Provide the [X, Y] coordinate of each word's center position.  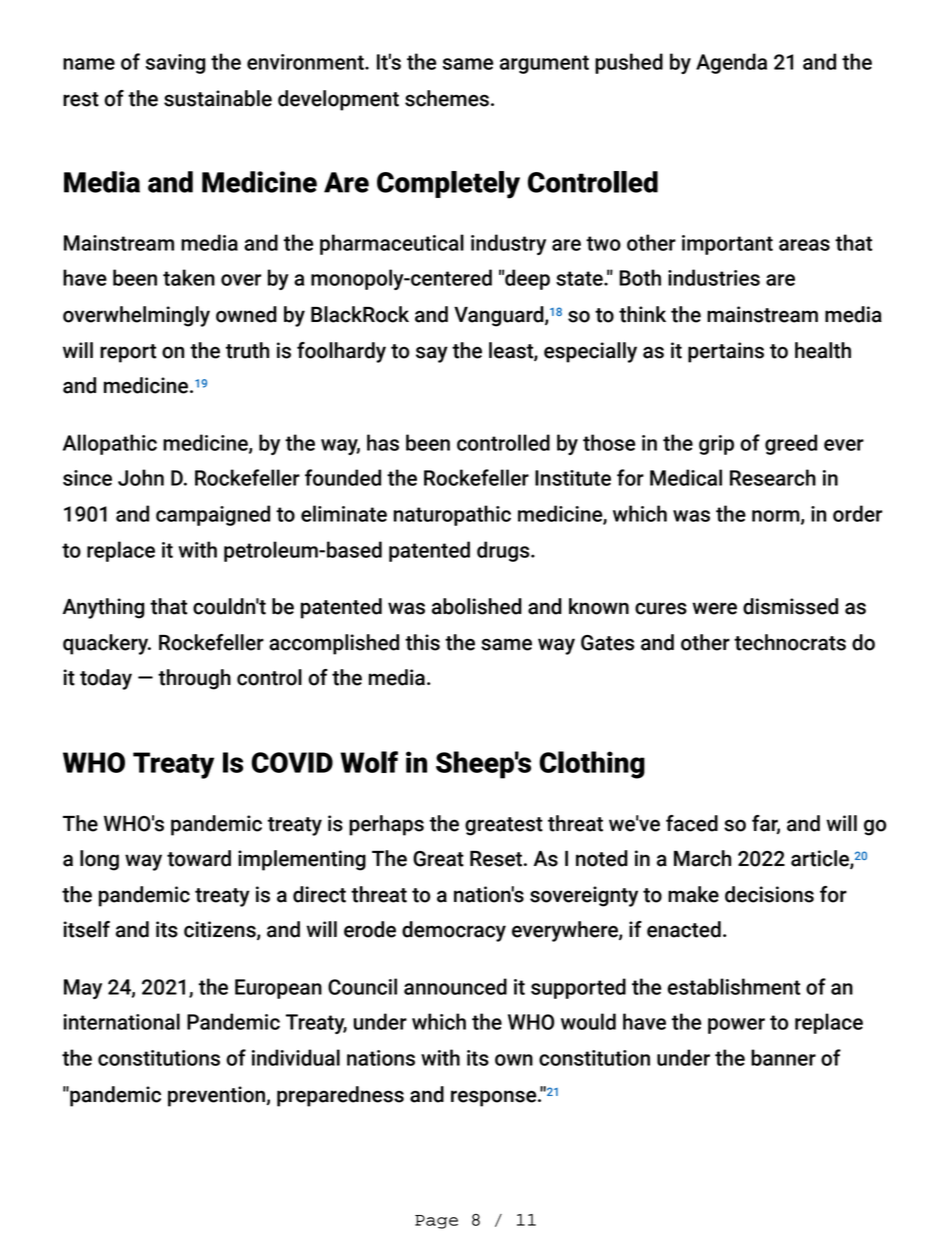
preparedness [340, 1096]
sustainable [218, 98]
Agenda [731, 63]
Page [436, 1222]
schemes [447, 98]
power [736, 1026]
